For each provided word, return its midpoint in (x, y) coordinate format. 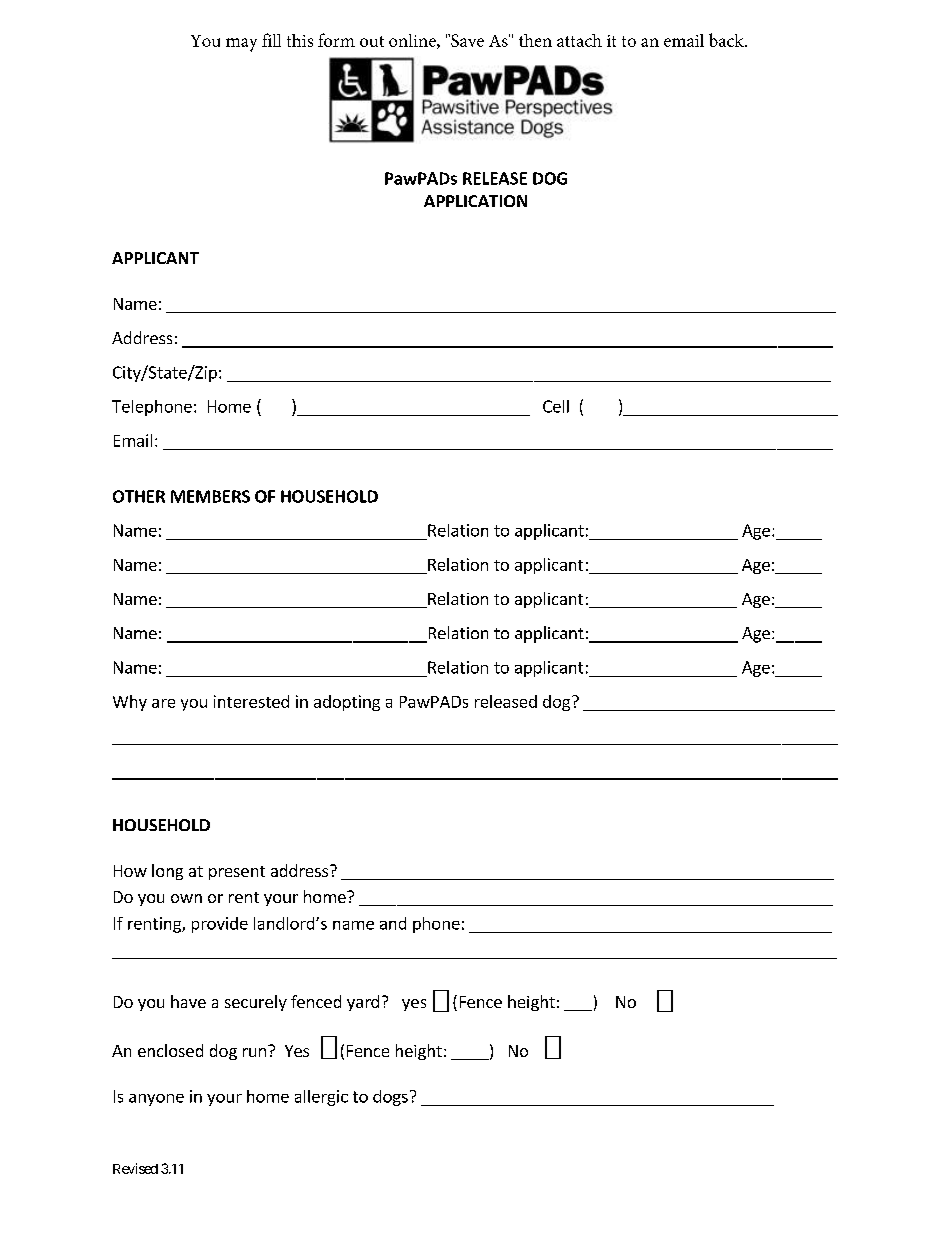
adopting (347, 703)
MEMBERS (210, 496)
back (727, 40)
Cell (556, 406)
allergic (321, 1098)
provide (220, 925)
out (372, 41)
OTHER (139, 496)
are (163, 703)
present (237, 873)
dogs (390, 1098)
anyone (156, 1100)
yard (363, 1003)
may (241, 45)
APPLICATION (475, 201)
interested (251, 701)
